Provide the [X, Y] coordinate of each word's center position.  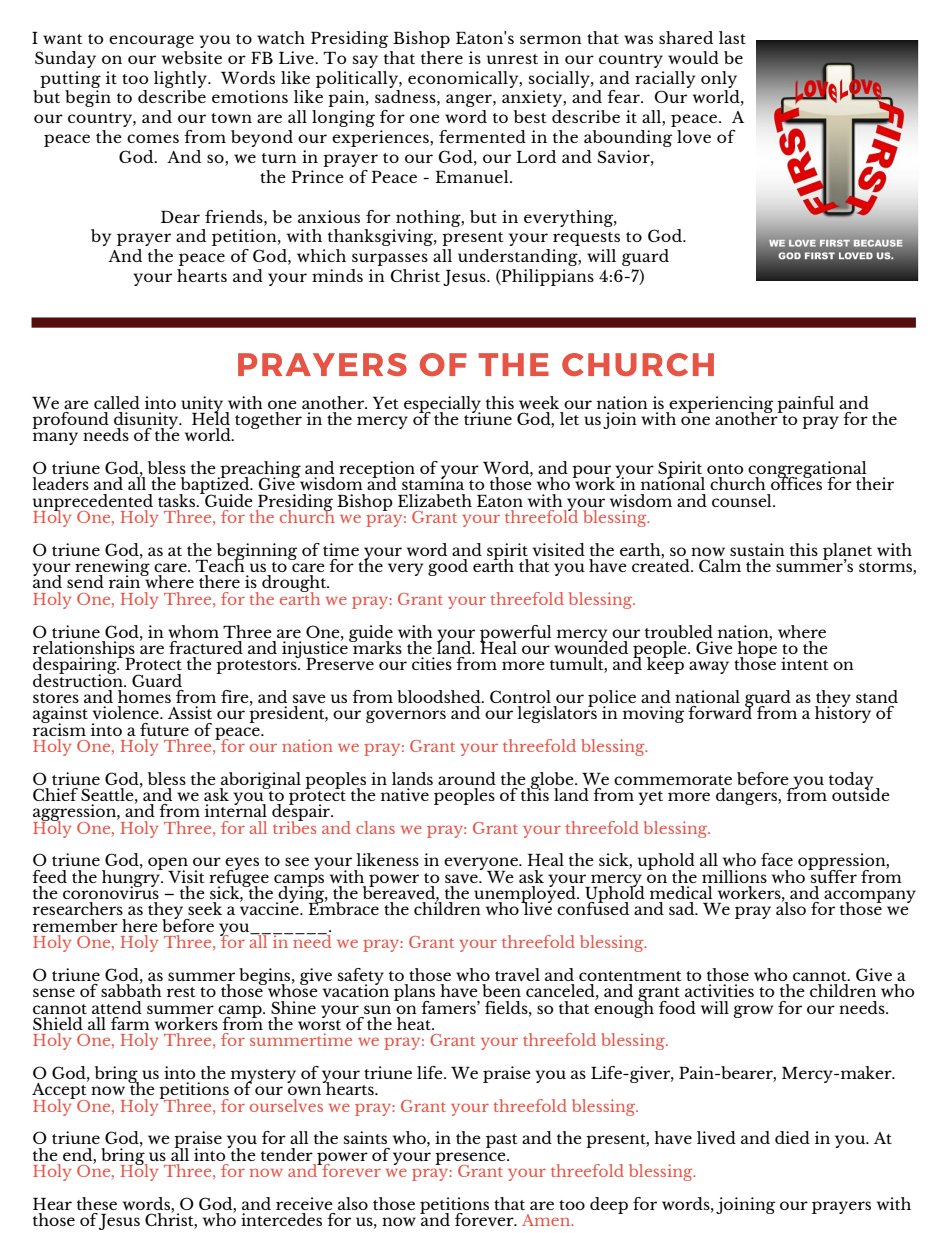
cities [432, 663]
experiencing [720, 405]
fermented [482, 136]
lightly [181, 79]
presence [471, 1159]
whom [193, 631]
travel [517, 975]
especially [442, 405]
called [117, 402]
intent [804, 663]
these [97, 1203]
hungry [132, 878]
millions [734, 876]
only [719, 79]
